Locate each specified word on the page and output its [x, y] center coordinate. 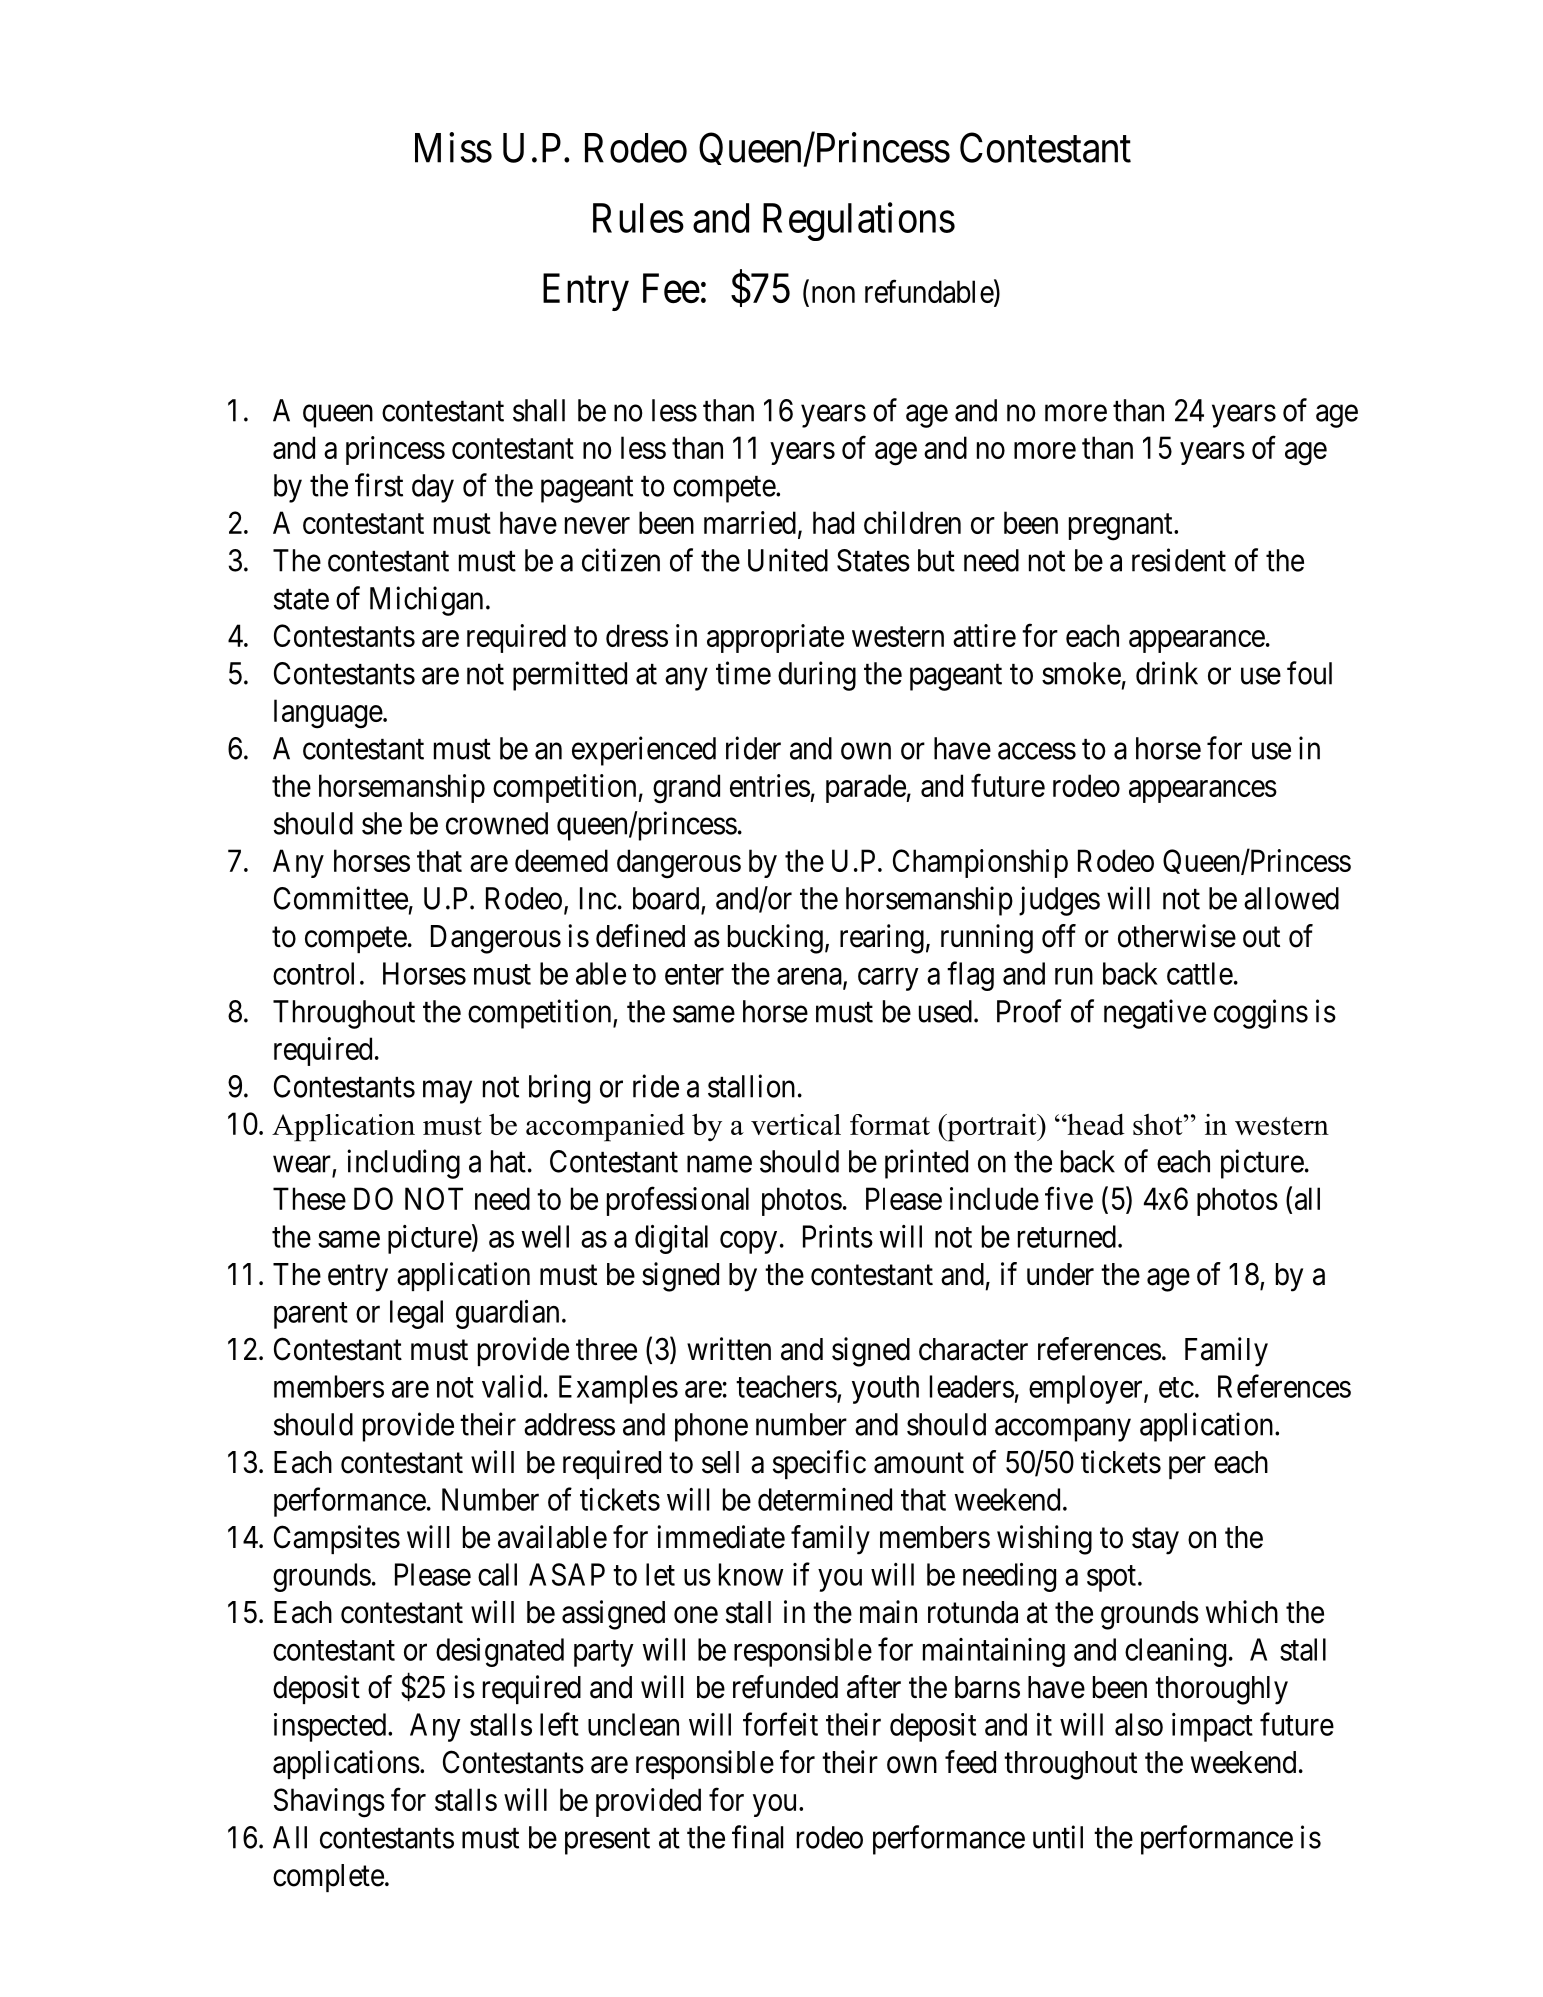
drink [1167, 673]
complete [328, 1878]
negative [1155, 1014]
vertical [796, 1124]
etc [1176, 1387]
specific [819, 1464]
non [833, 294]
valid [511, 1386]
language [328, 714]
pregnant [1122, 527]
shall [539, 410]
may [447, 1092]
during [817, 676]
